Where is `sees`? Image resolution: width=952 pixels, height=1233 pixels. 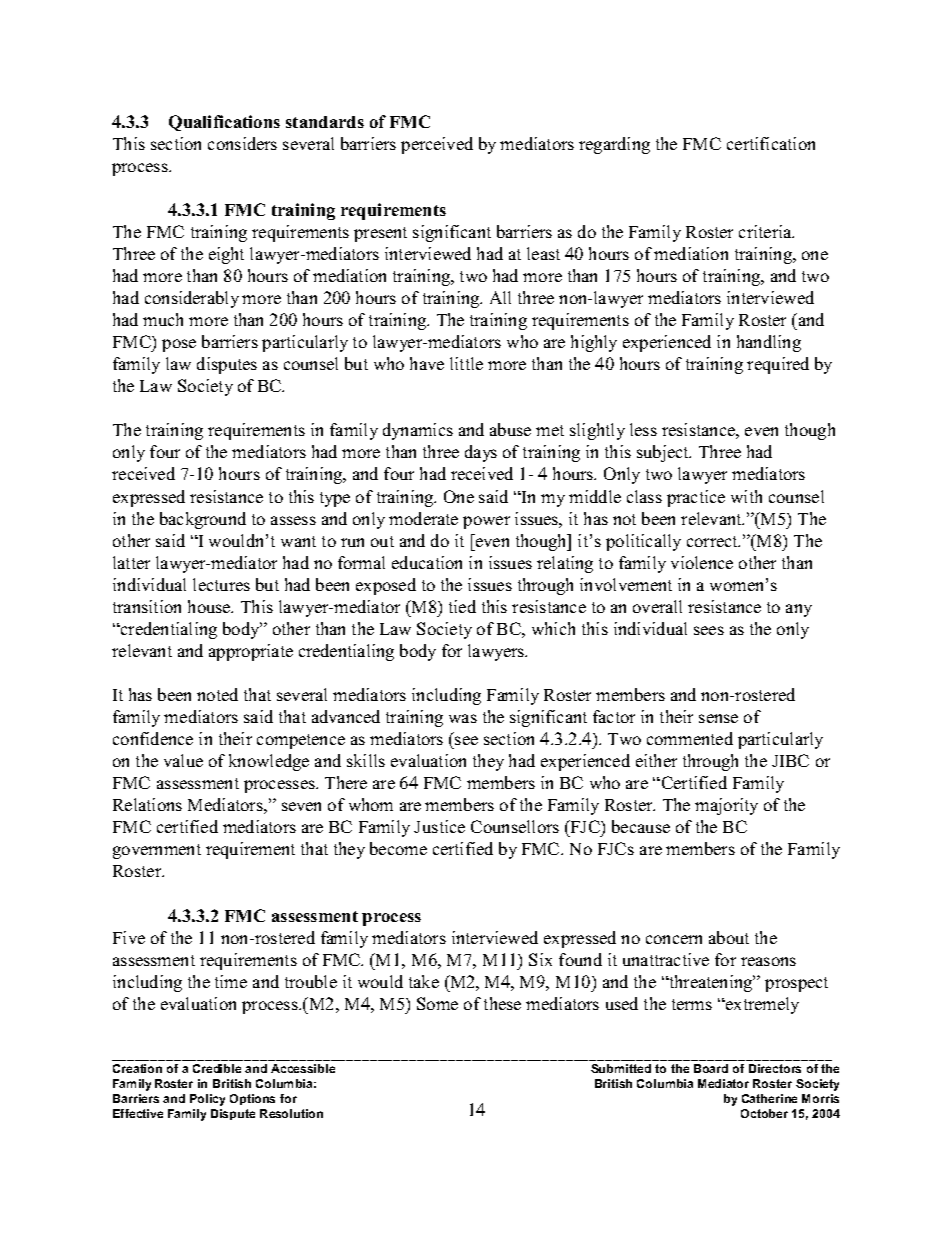
sees is located at coordinates (709, 630).
